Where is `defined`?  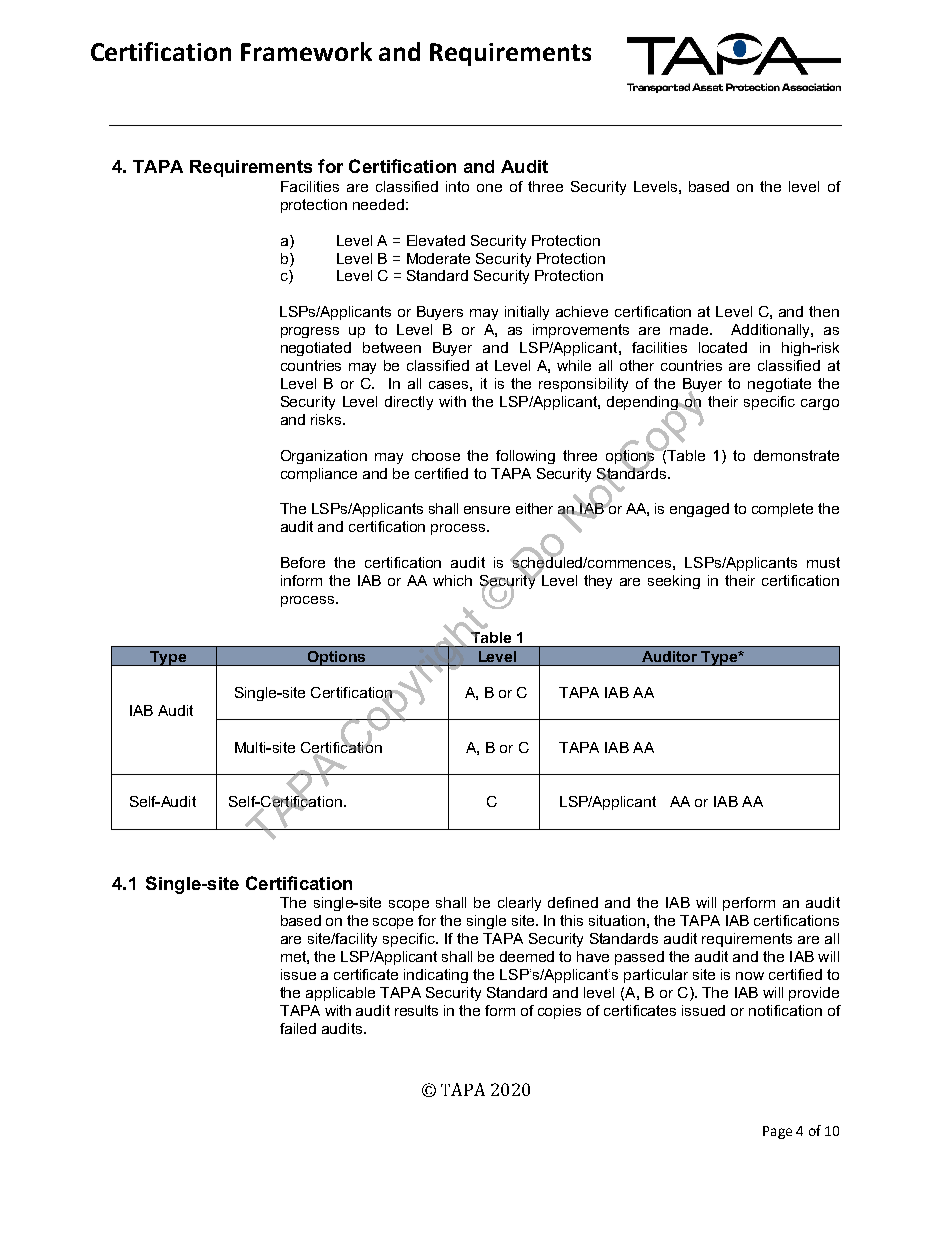 defined is located at coordinates (573, 902).
